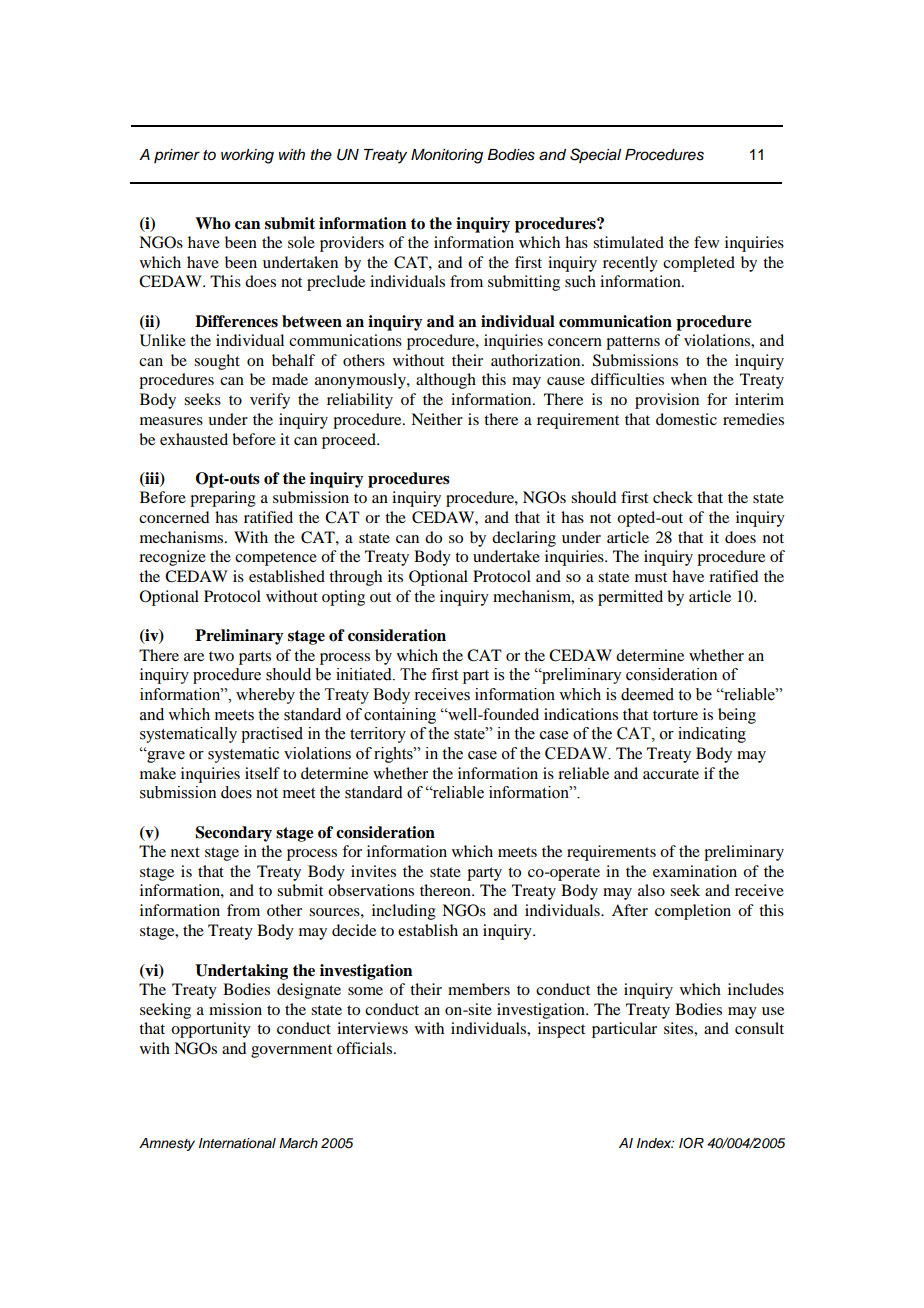 This image has height=1308, width=924. What do you see at coordinates (366, 1048) in the image?
I see `officials` at bounding box center [366, 1048].
